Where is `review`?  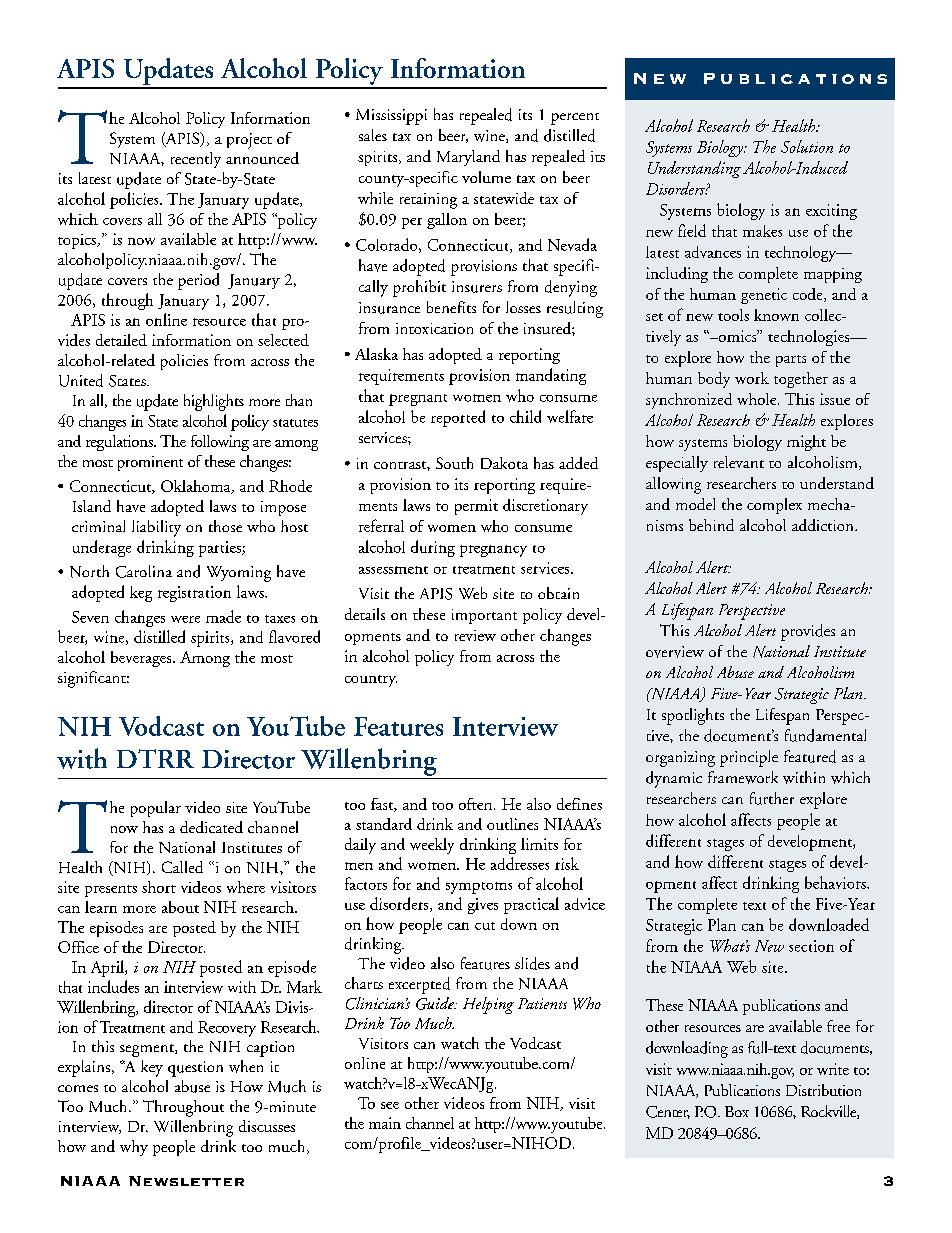 review is located at coordinates (475, 635).
